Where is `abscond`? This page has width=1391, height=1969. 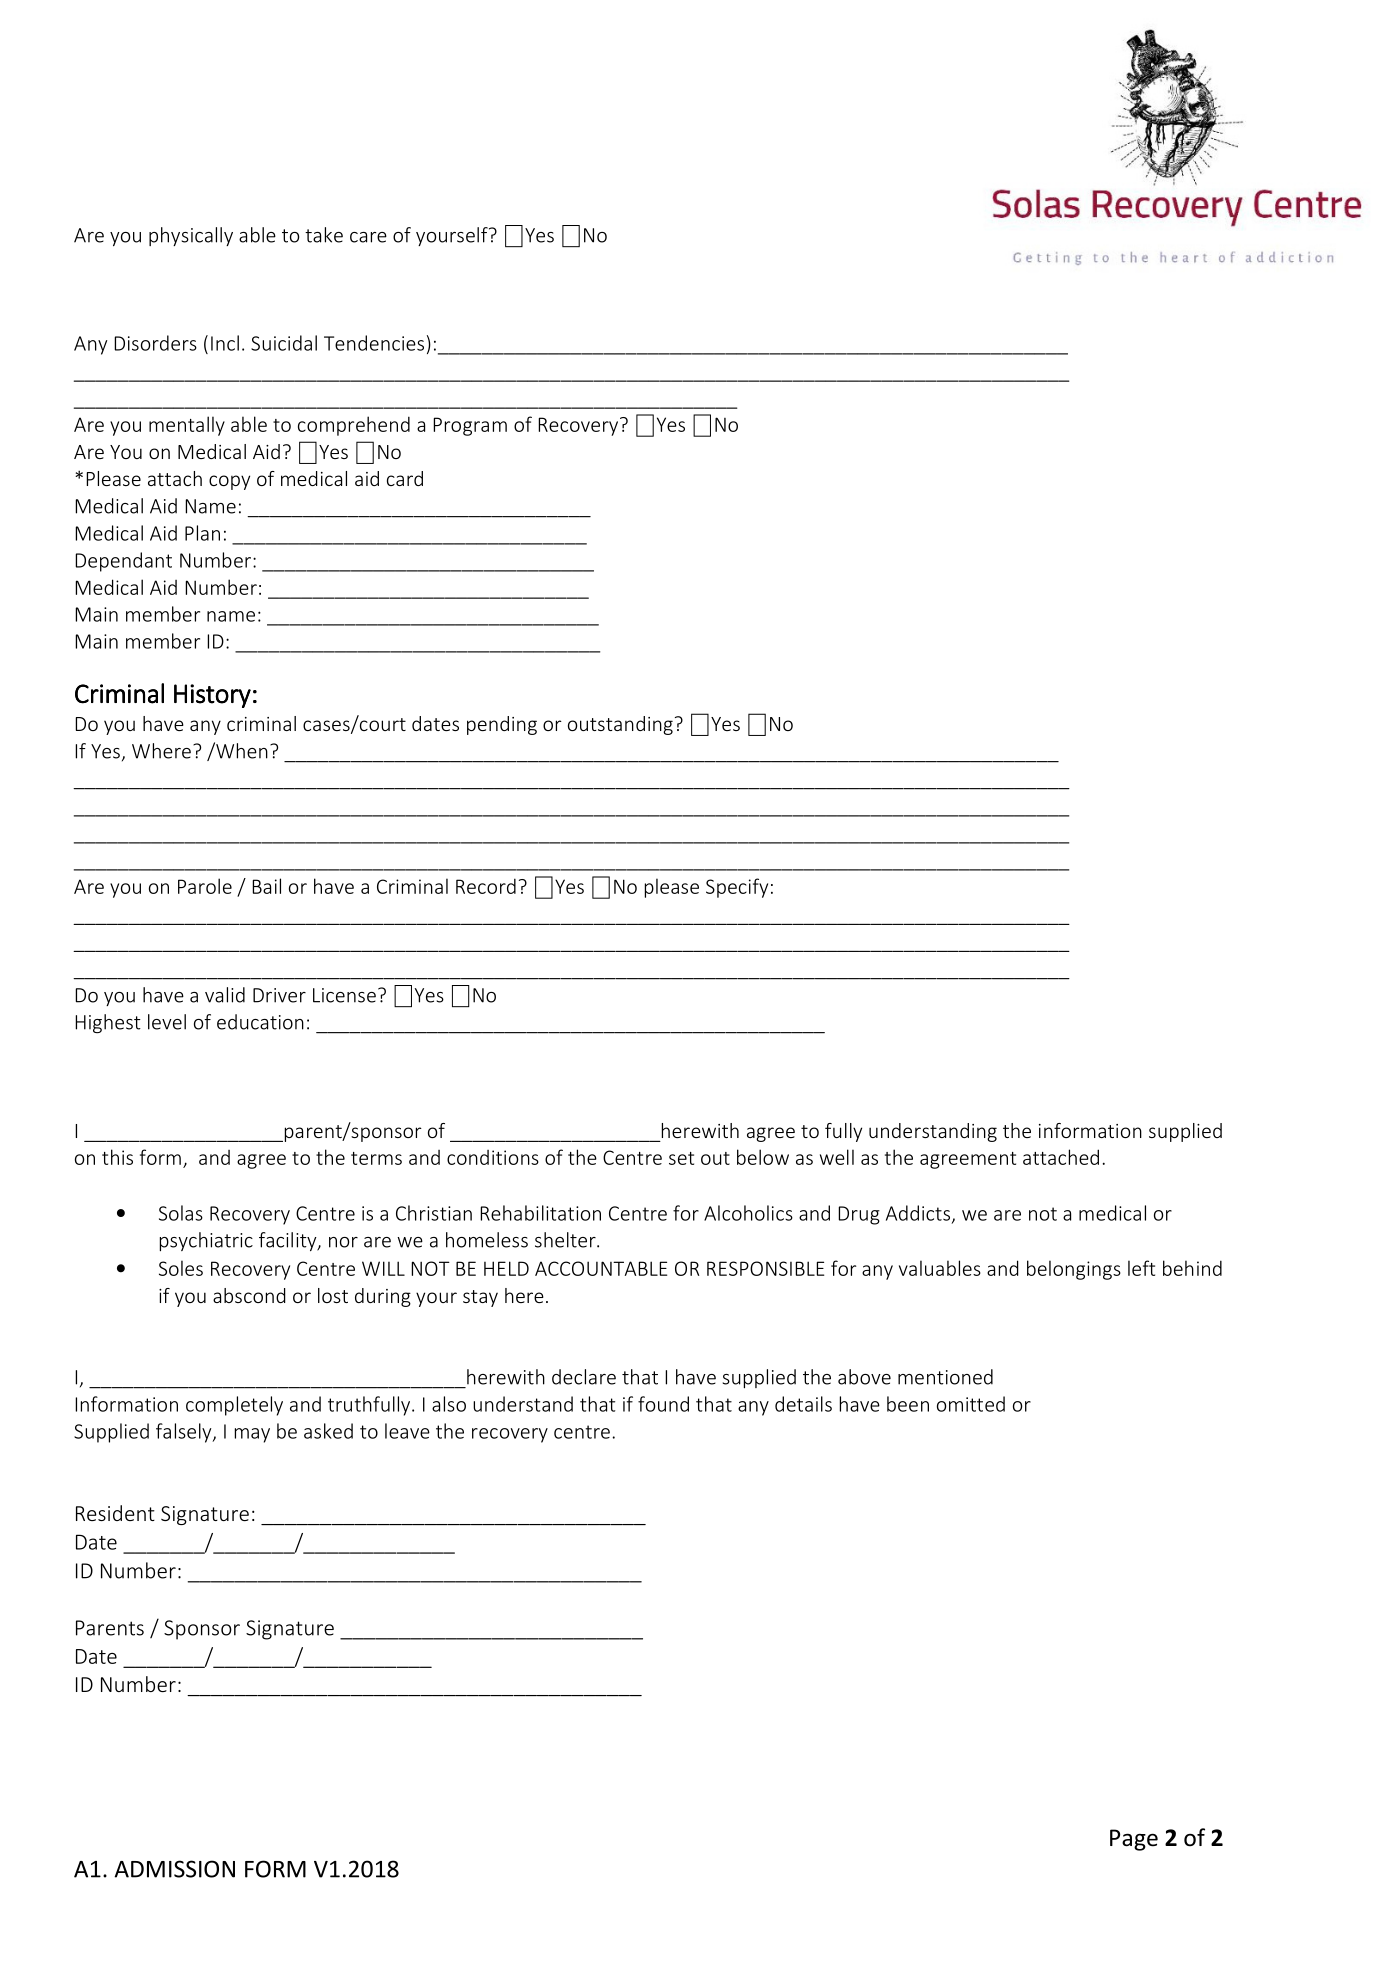
abscond is located at coordinates (249, 1295).
